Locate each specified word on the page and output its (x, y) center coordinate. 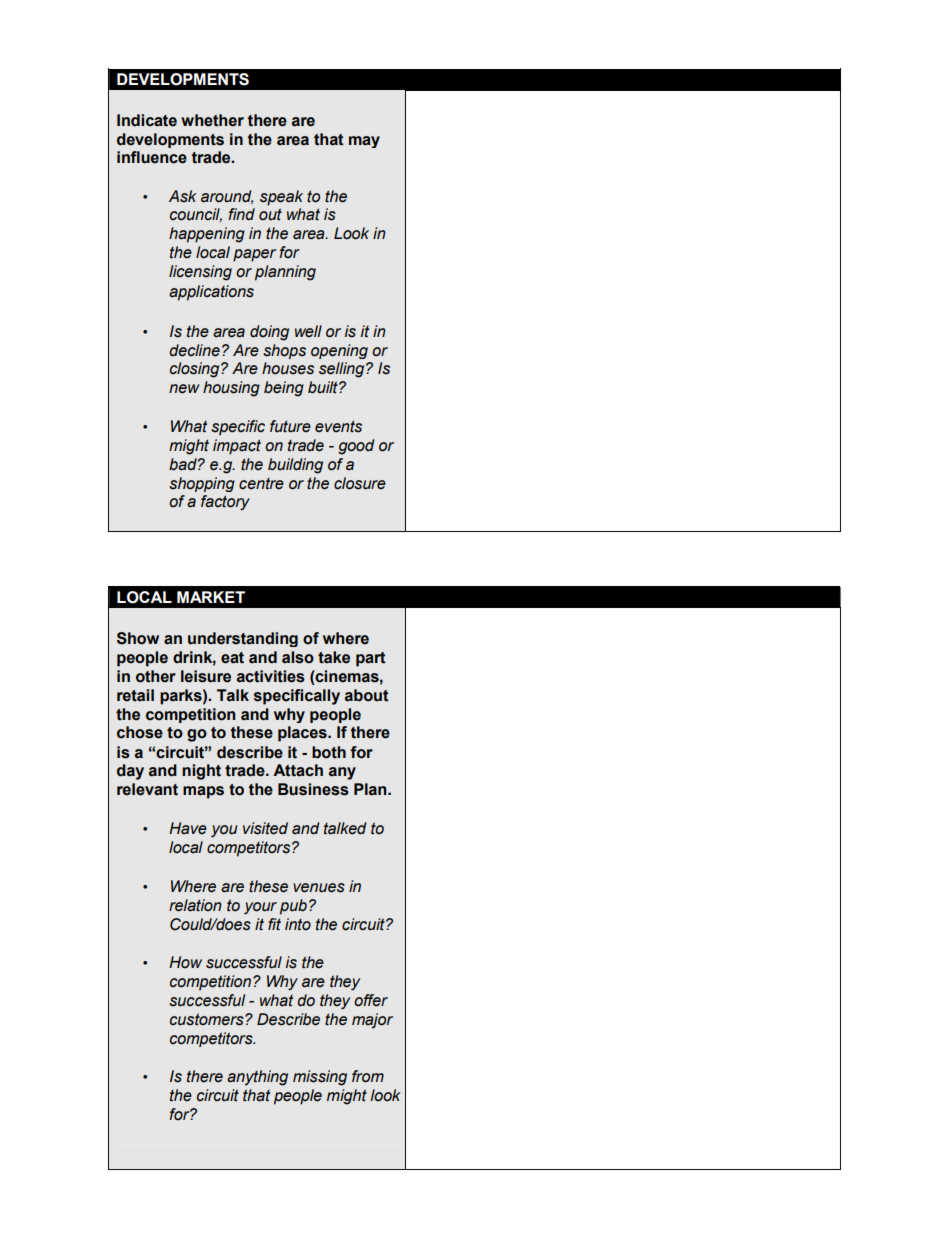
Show (138, 638)
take (334, 657)
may (364, 142)
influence (152, 157)
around (227, 197)
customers (208, 1019)
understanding (243, 639)
